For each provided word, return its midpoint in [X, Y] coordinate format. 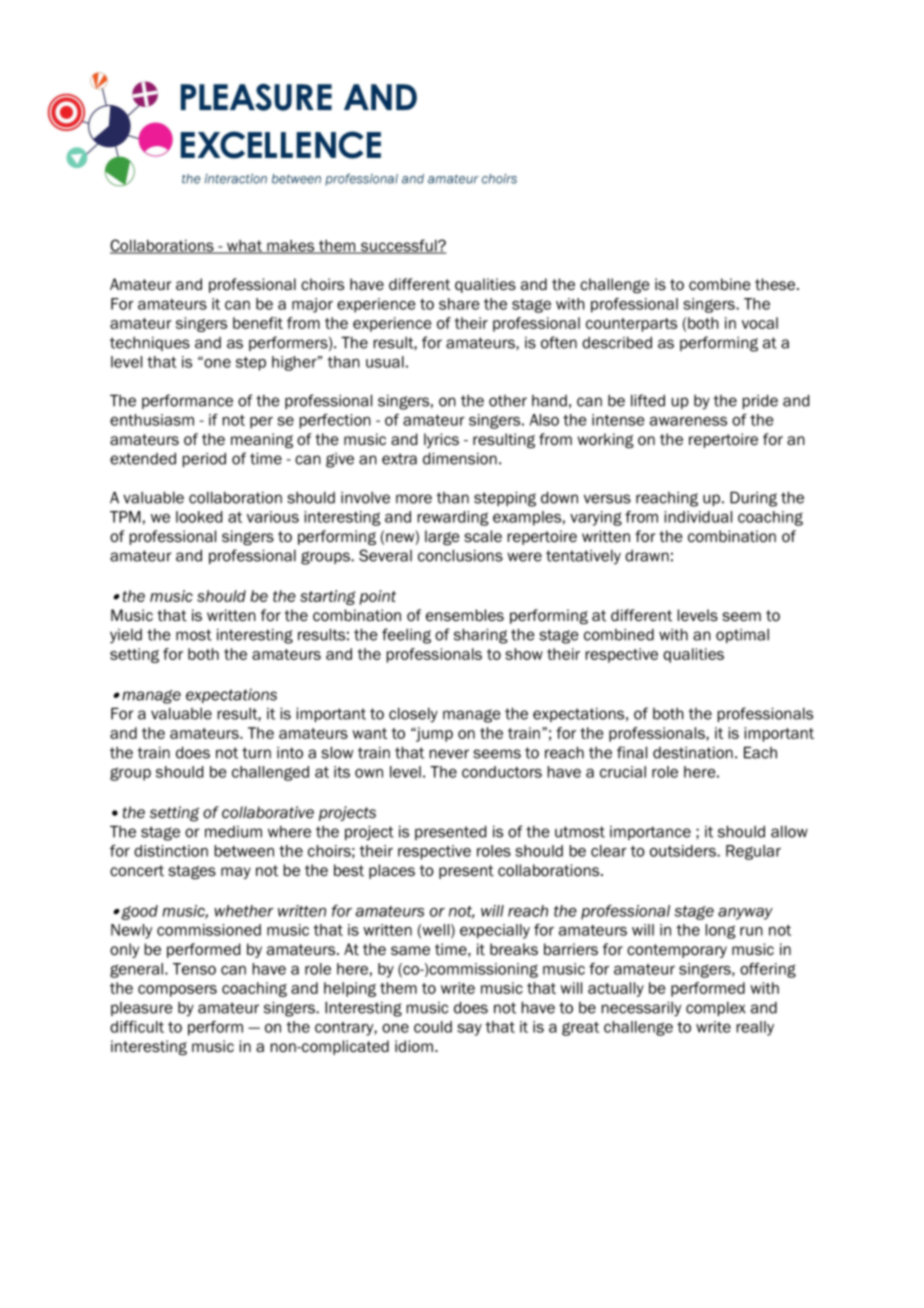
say [469, 1030]
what [244, 247]
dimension [460, 459]
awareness [688, 421]
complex [716, 1009]
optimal [742, 636]
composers [177, 991]
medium [233, 832]
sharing [481, 636]
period [204, 460]
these [776, 284]
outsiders [684, 851]
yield [126, 636]
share [459, 304]
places [392, 871]
